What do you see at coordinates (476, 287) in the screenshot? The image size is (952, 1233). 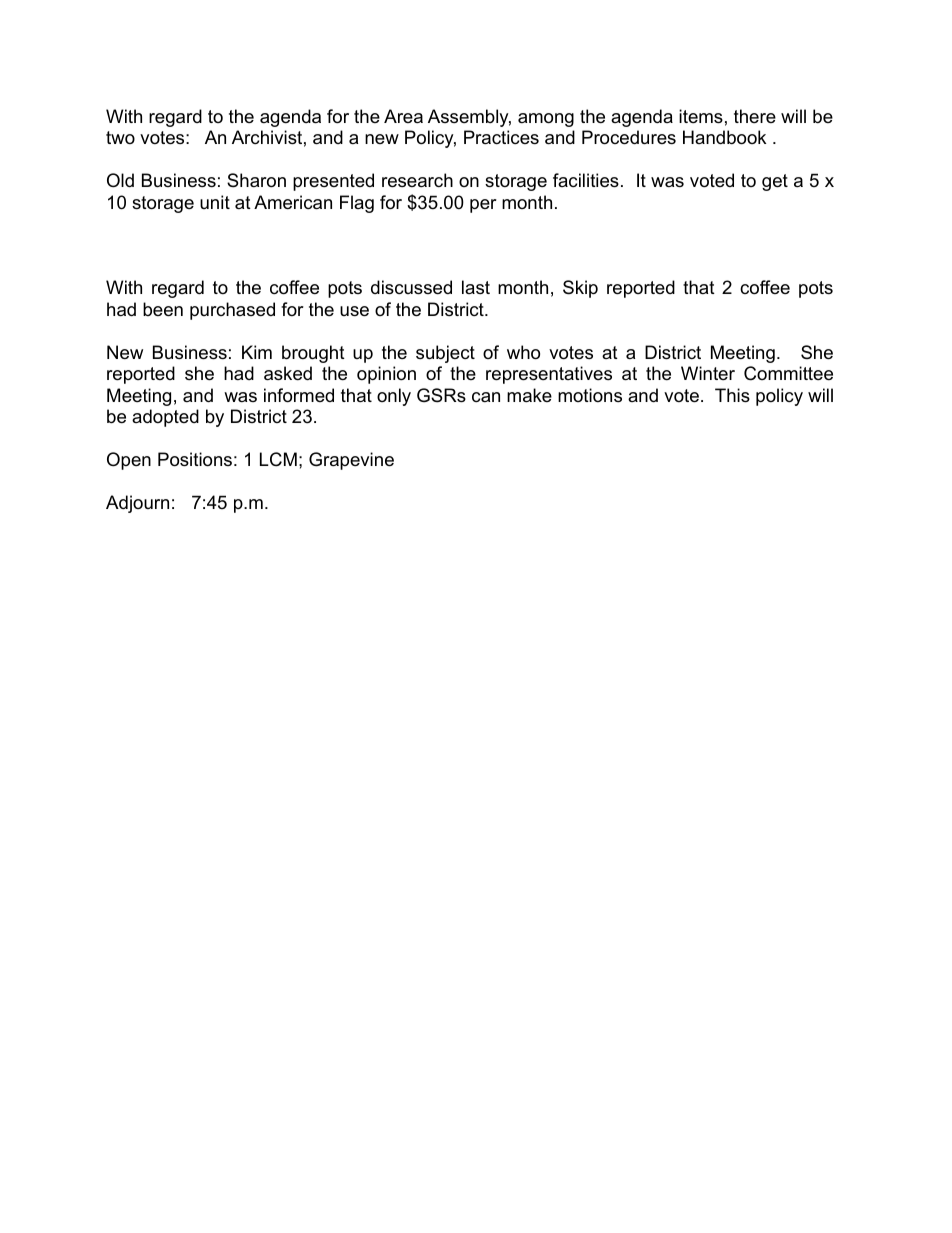 I see `last` at bounding box center [476, 287].
